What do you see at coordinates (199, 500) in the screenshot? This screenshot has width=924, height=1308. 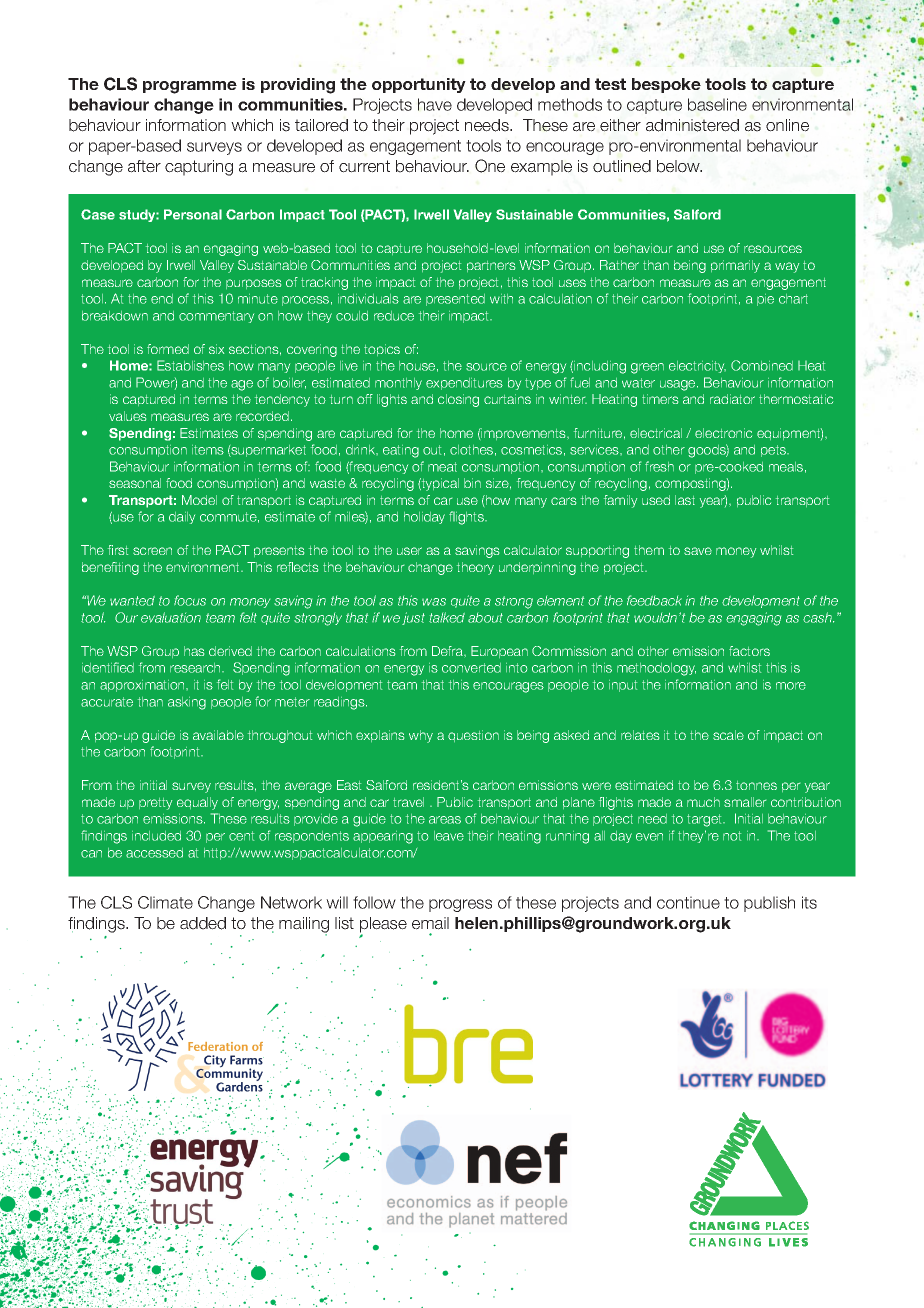 I see `Model` at bounding box center [199, 500].
